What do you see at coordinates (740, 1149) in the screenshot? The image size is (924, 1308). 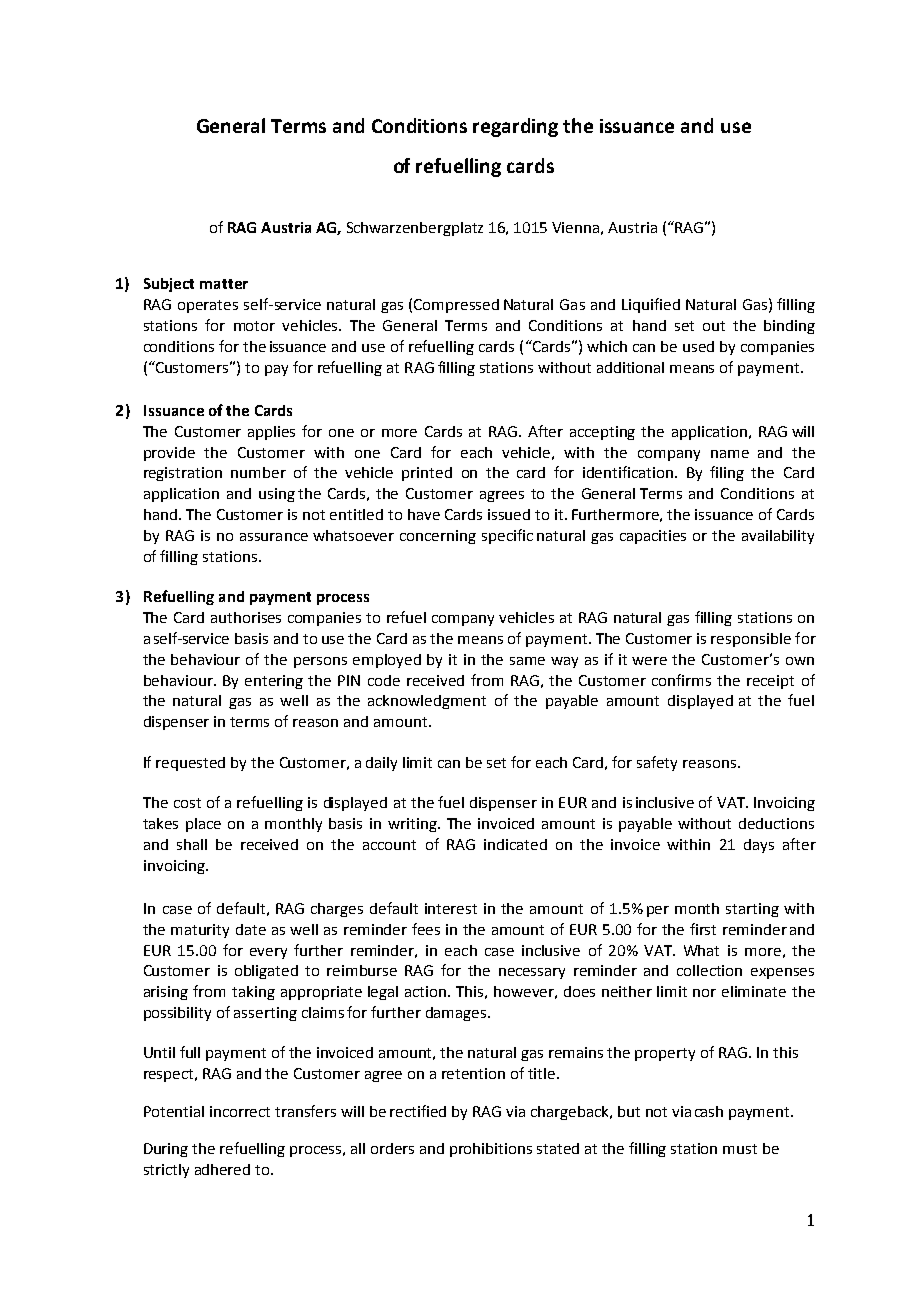 I see `must` at bounding box center [740, 1149].
